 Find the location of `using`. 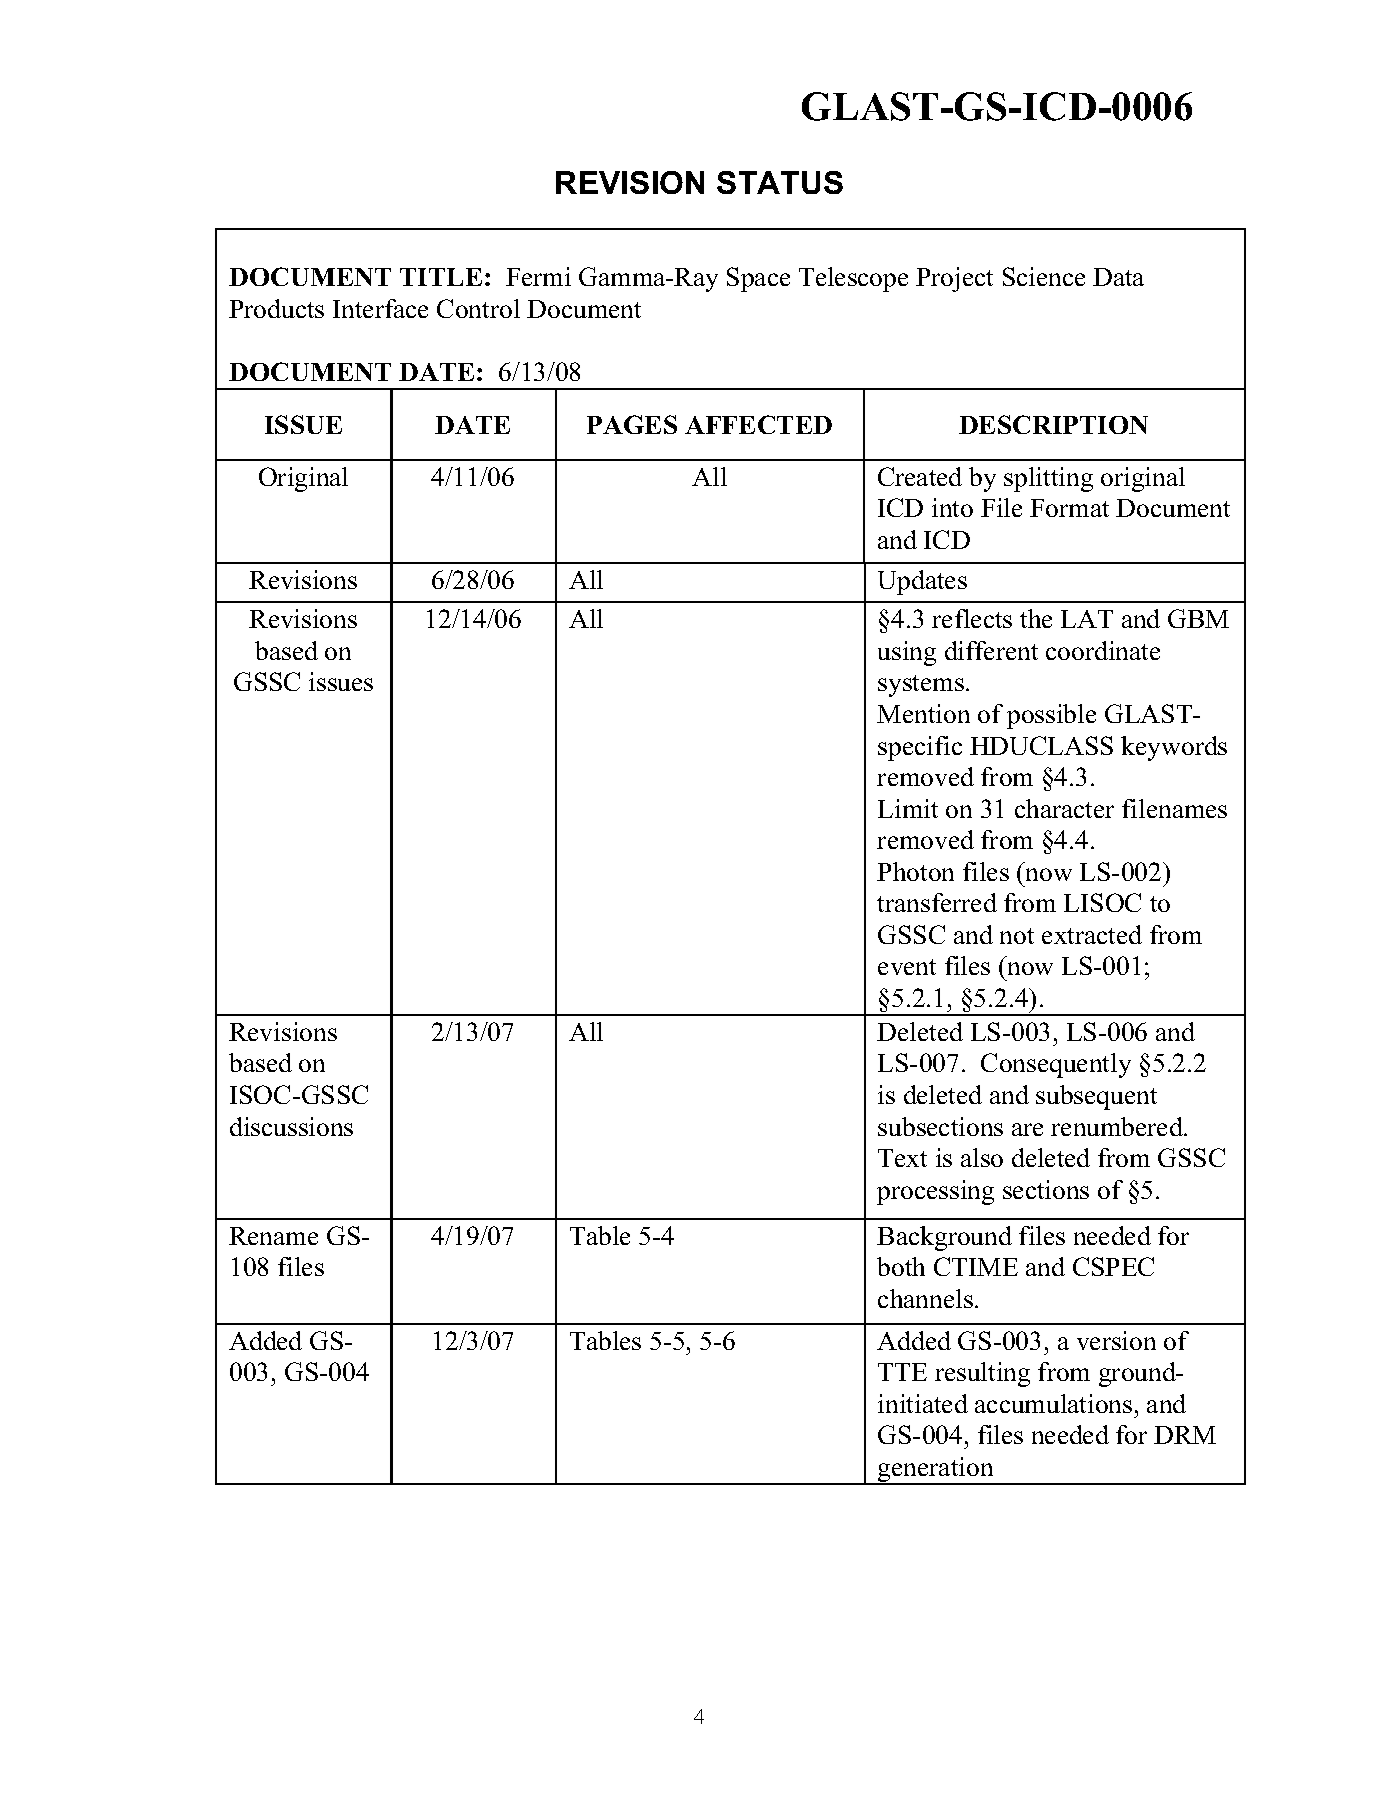

using is located at coordinates (907, 653).
